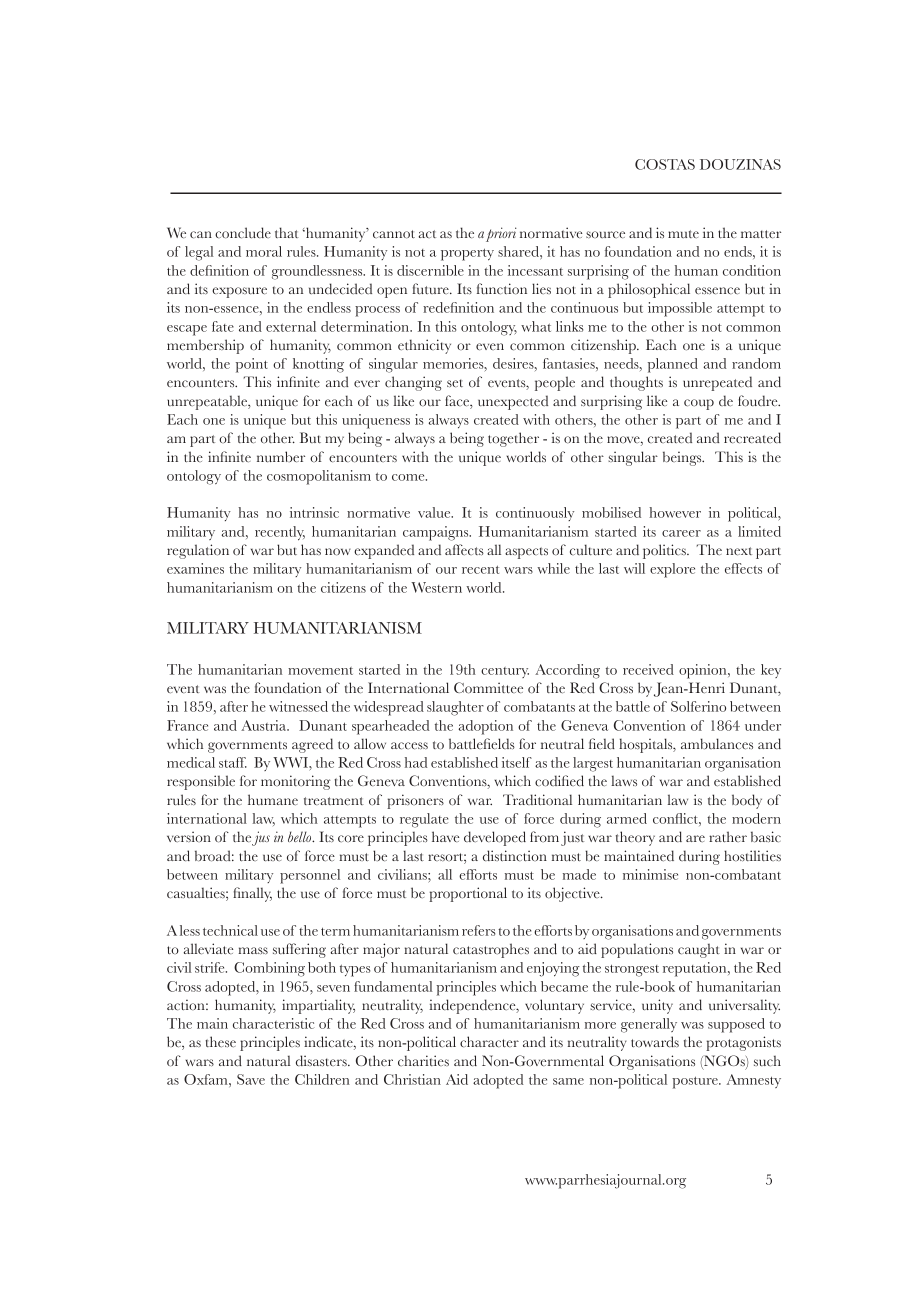  What do you see at coordinates (696, 1082) in the image?
I see `posture` at bounding box center [696, 1082].
